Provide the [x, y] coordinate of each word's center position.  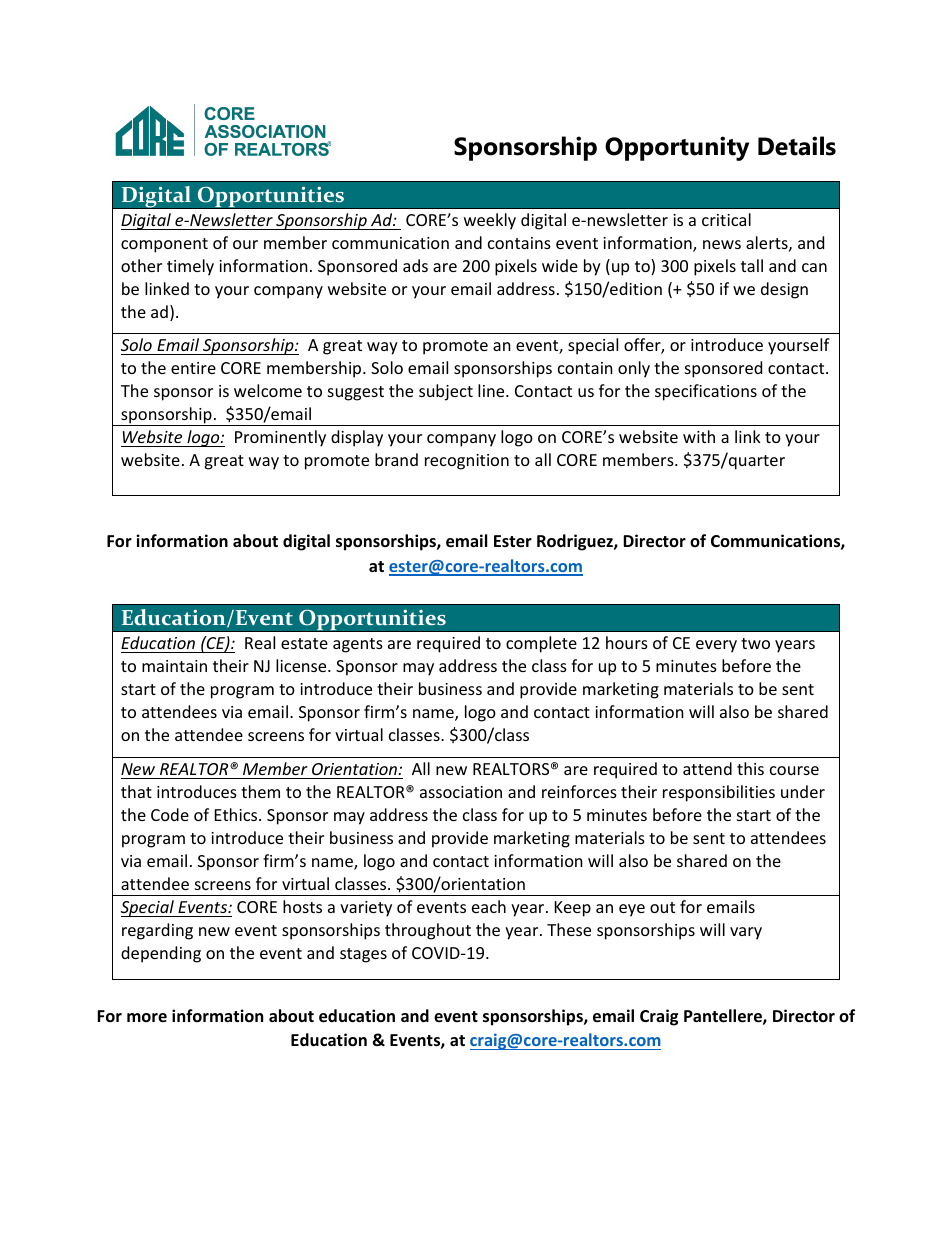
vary [746, 933]
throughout [428, 931]
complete [541, 644]
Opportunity [677, 148]
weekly [490, 221]
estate [304, 643]
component [164, 245]
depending [161, 954]
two [755, 643]
